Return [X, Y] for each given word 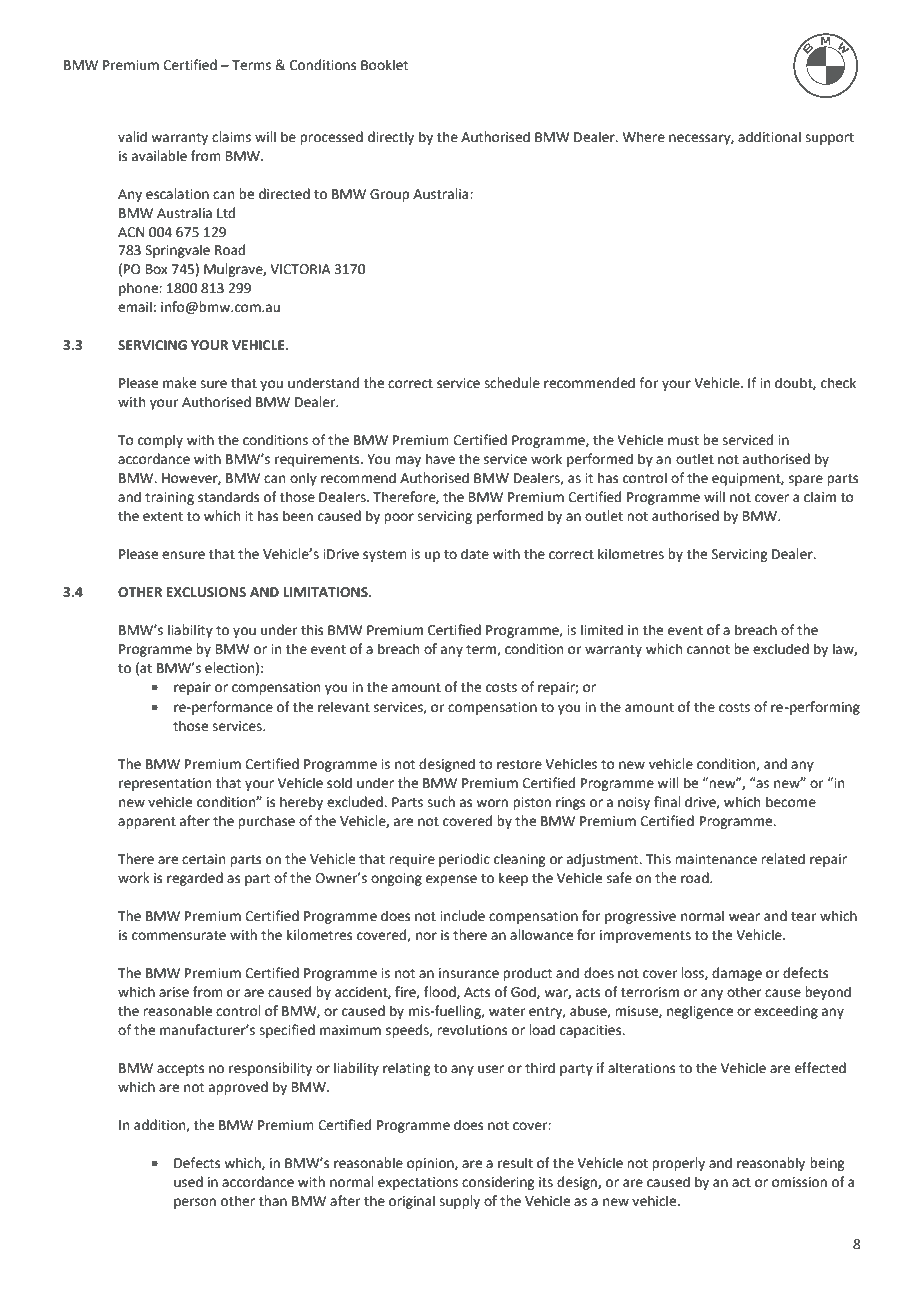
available [159, 156]
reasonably [771, 1164]
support [829, 139]
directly [391, 138]
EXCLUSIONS [206, 592]
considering [498, 1183]
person [195, 1203]
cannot [708, 650]
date [475, 554]
